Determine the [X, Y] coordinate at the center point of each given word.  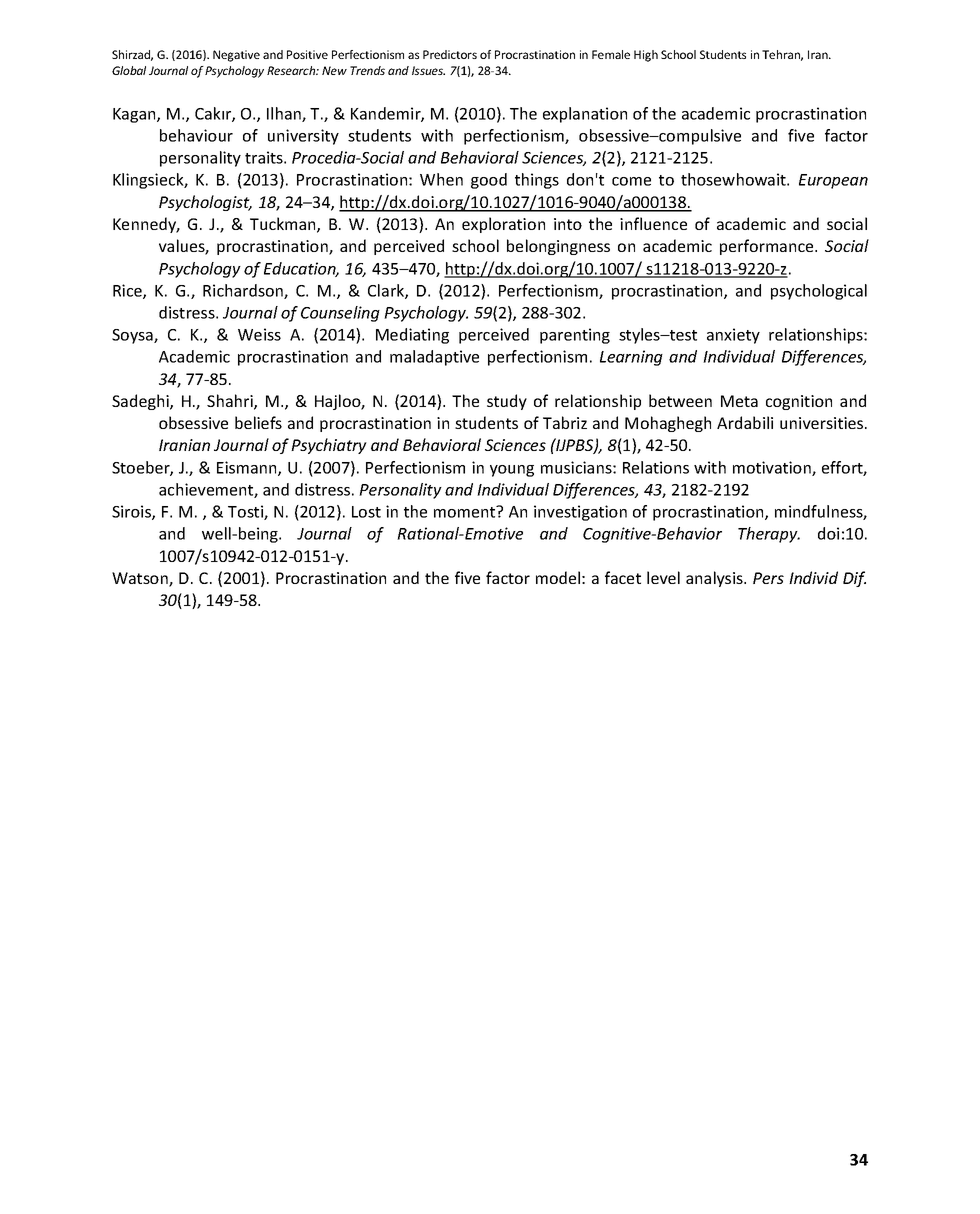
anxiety [733, 336]
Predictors [450, 54]
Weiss [259, 334]
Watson [141, 579]
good [489, 181]
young [512, 471]
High [646, 56]
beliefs [258, 422]
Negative [236, 56]
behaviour [196, 135]
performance [768, 247]
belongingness [558, 247]
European [833, 181]
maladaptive [434, 358]
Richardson [244, 291]
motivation [773, 468]
